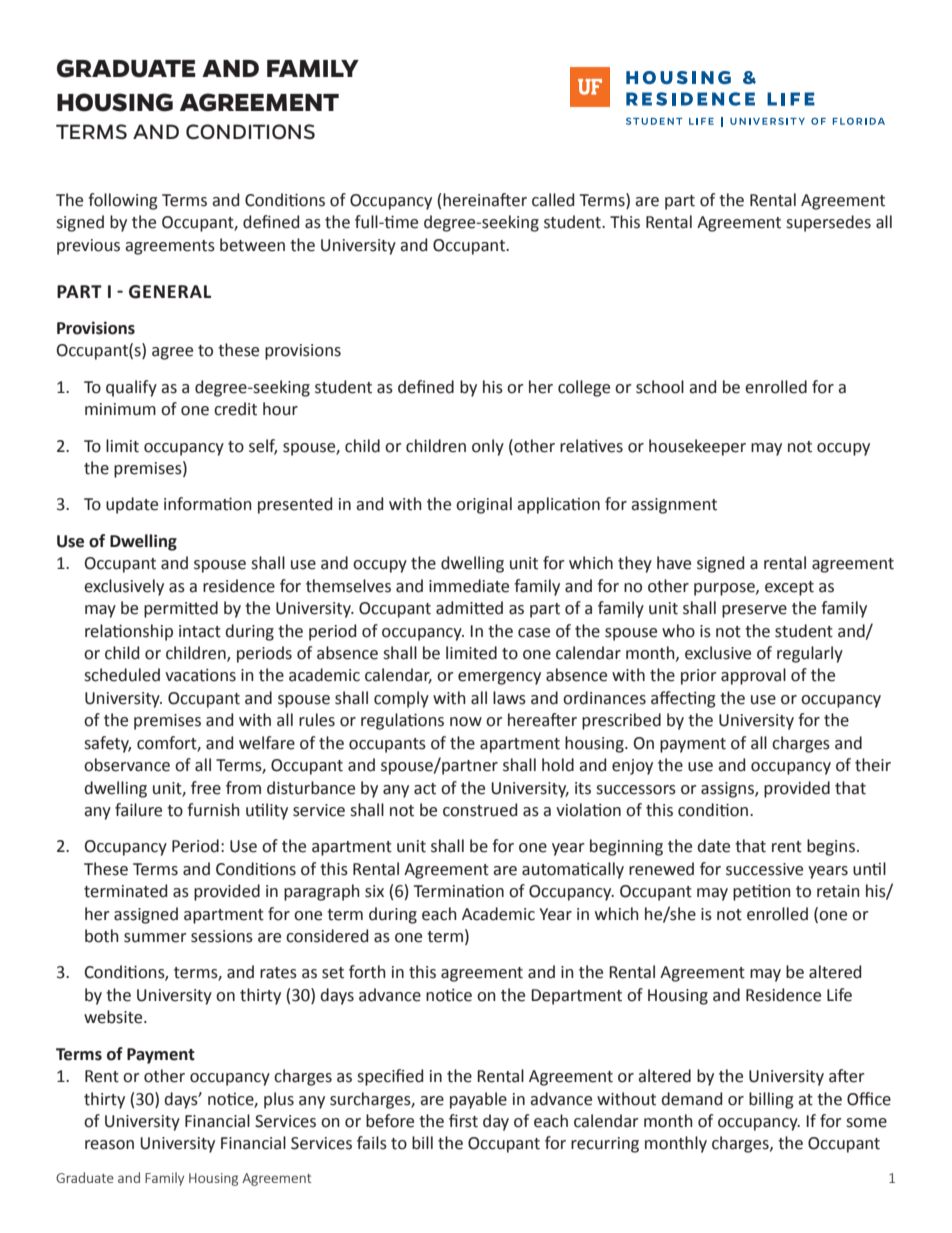  What do you see at coordinates (480, 810) in the screenshot?
I see `construed` at bounding box center [480, 810].
